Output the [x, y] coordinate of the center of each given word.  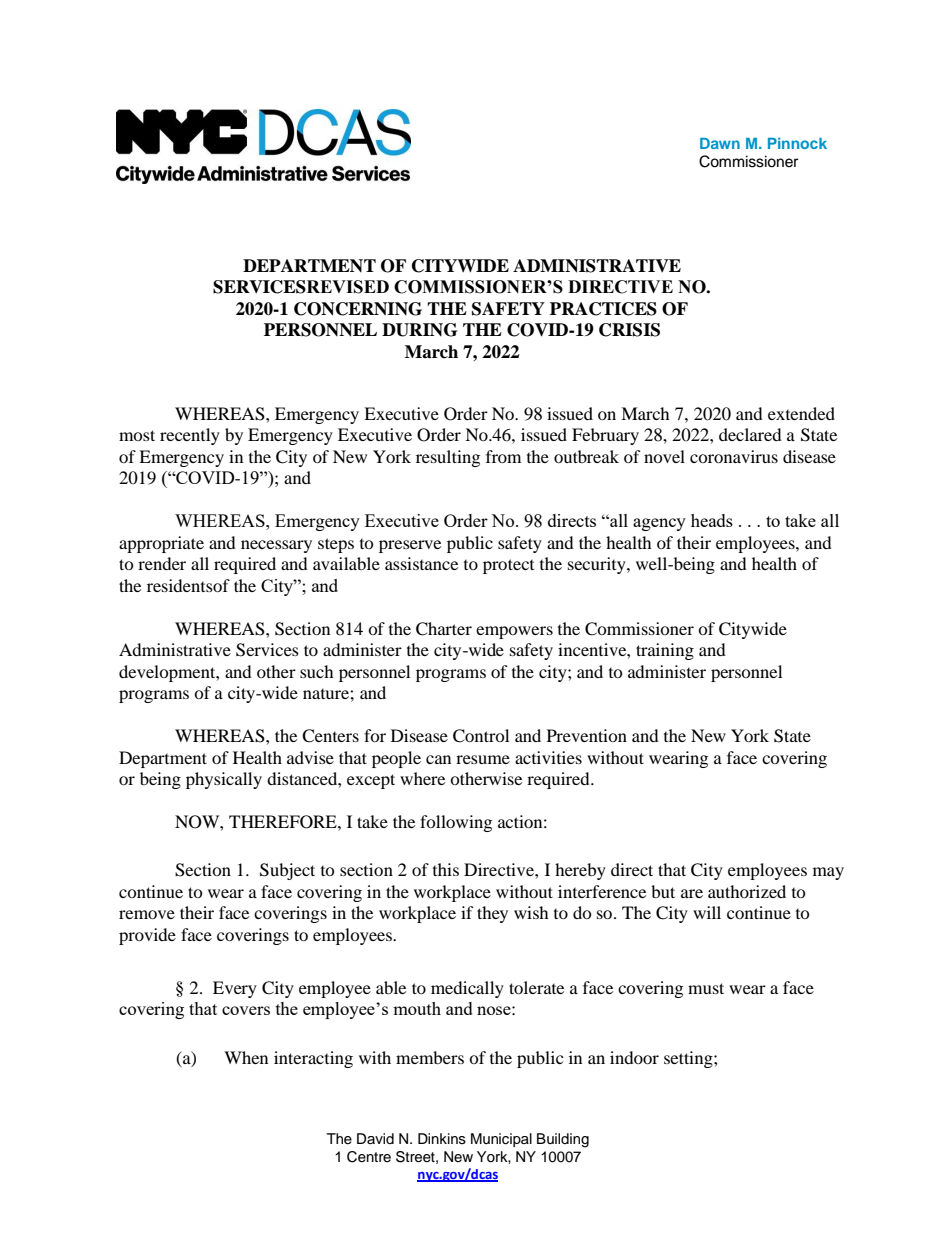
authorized [747, 891]
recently [190, 436]
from [503, 456]
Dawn [720, 143]
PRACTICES [603, 309]
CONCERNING [358, 309]
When [246, 1057]
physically [224, 780]
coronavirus [734, 456]
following [456, 823]
